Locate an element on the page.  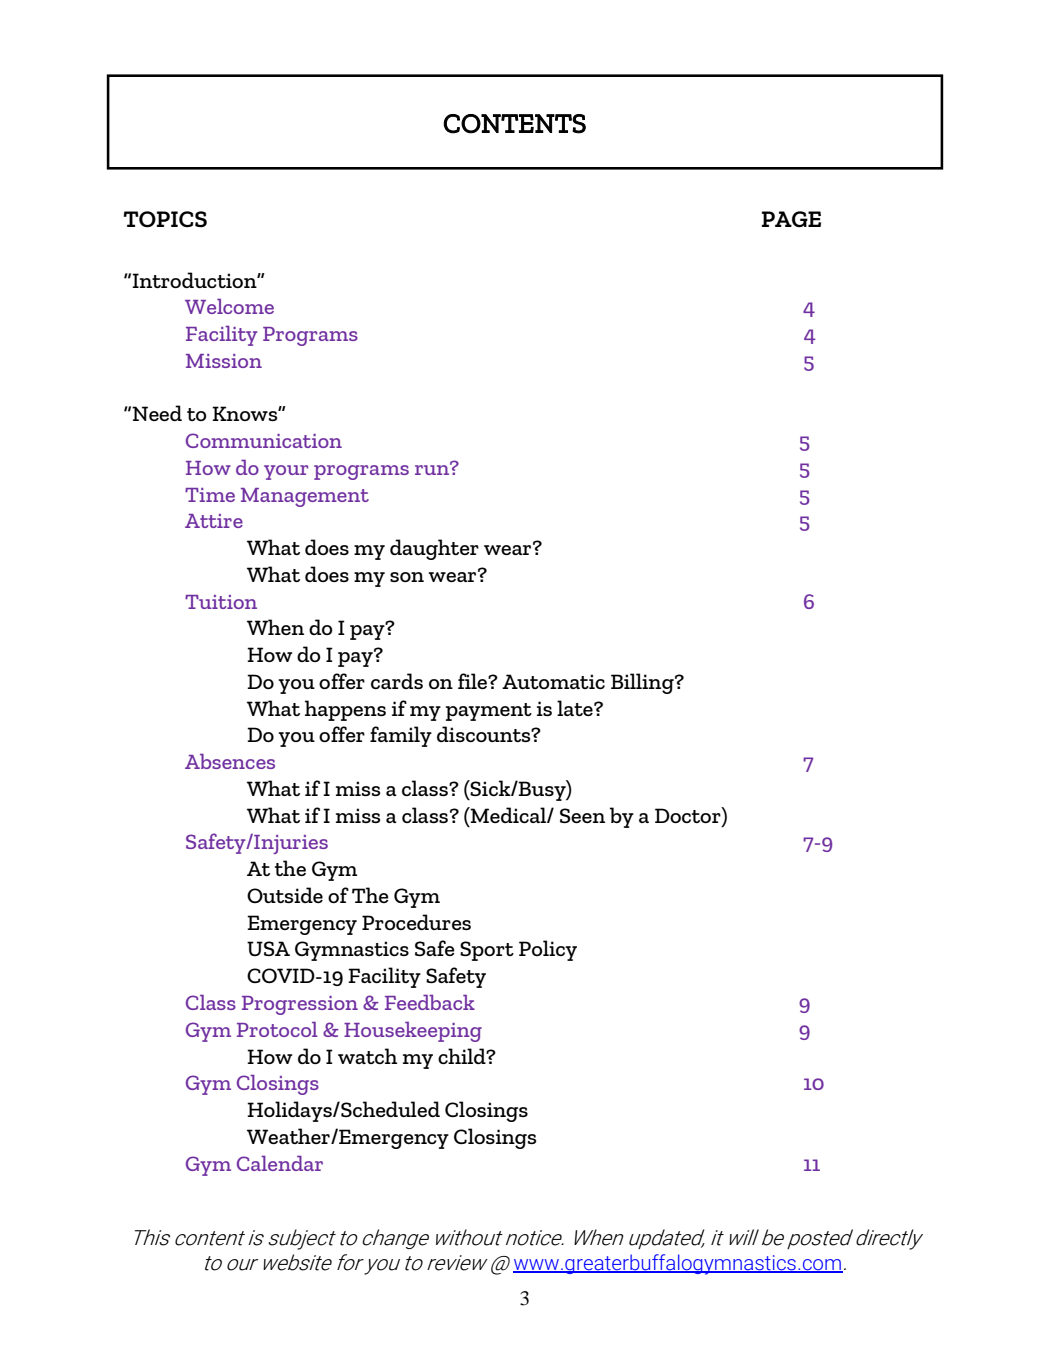
Welcome is located at coordinates (229, 306).
